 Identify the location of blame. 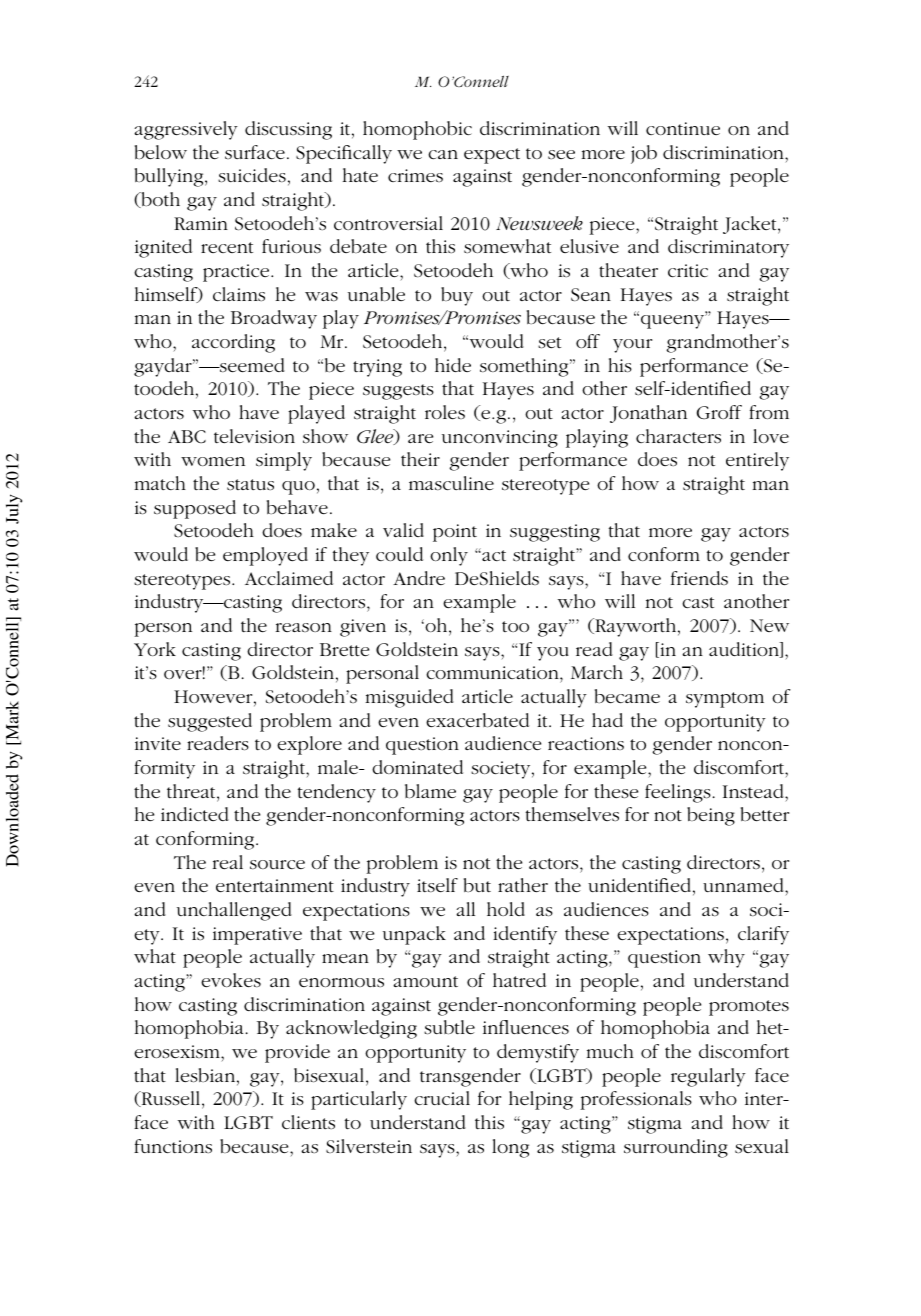
(430, 791).
